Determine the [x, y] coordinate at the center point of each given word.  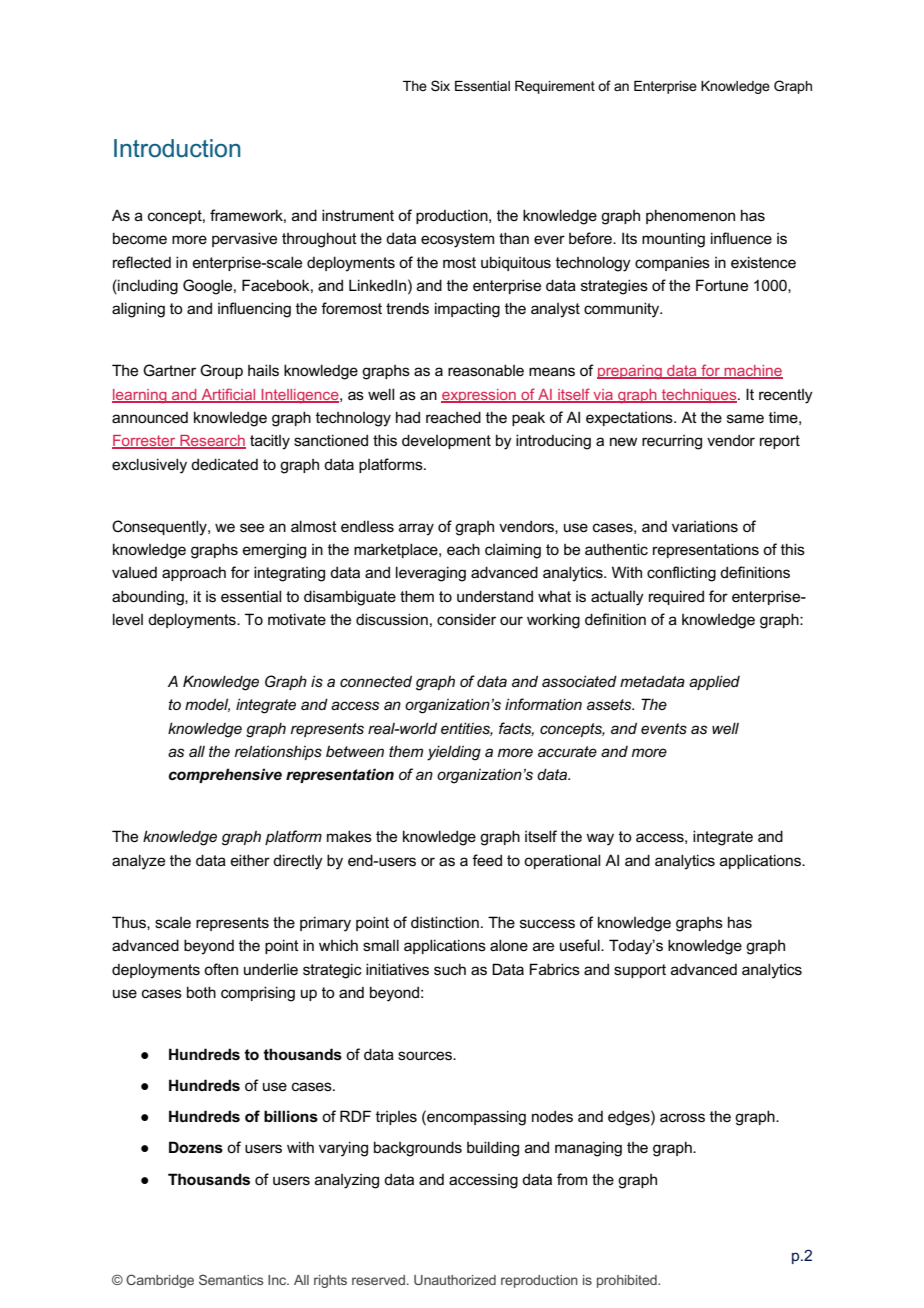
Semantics [231, 1279]
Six [440, 85]
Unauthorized [455, 1280]
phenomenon [690, 216]
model [207, 705]
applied [714, 682]
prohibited [628, 1281]
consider [466, 619]
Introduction [177, 148]
